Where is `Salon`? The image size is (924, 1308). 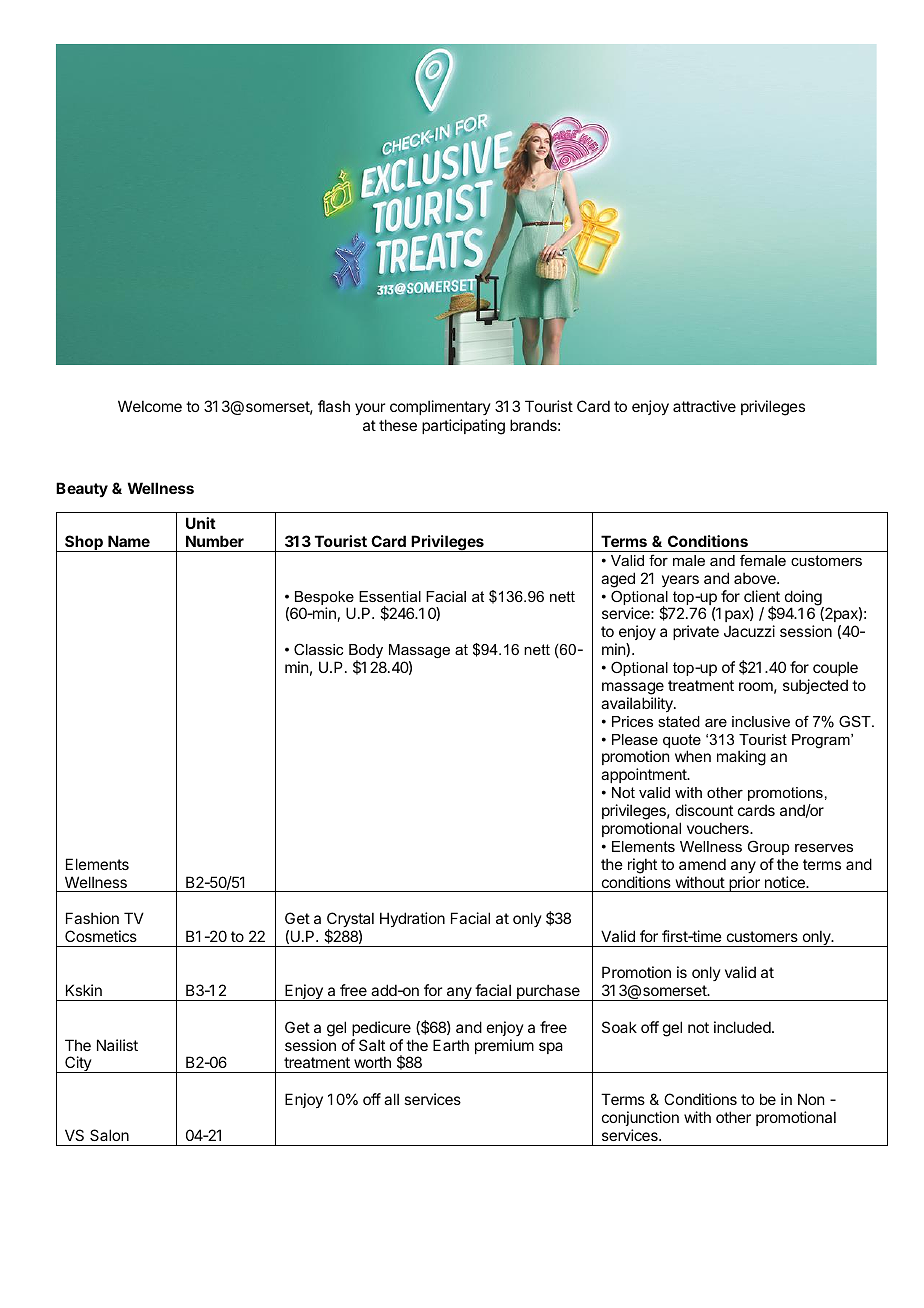 Salon is located at coordinates (109, 1135).
